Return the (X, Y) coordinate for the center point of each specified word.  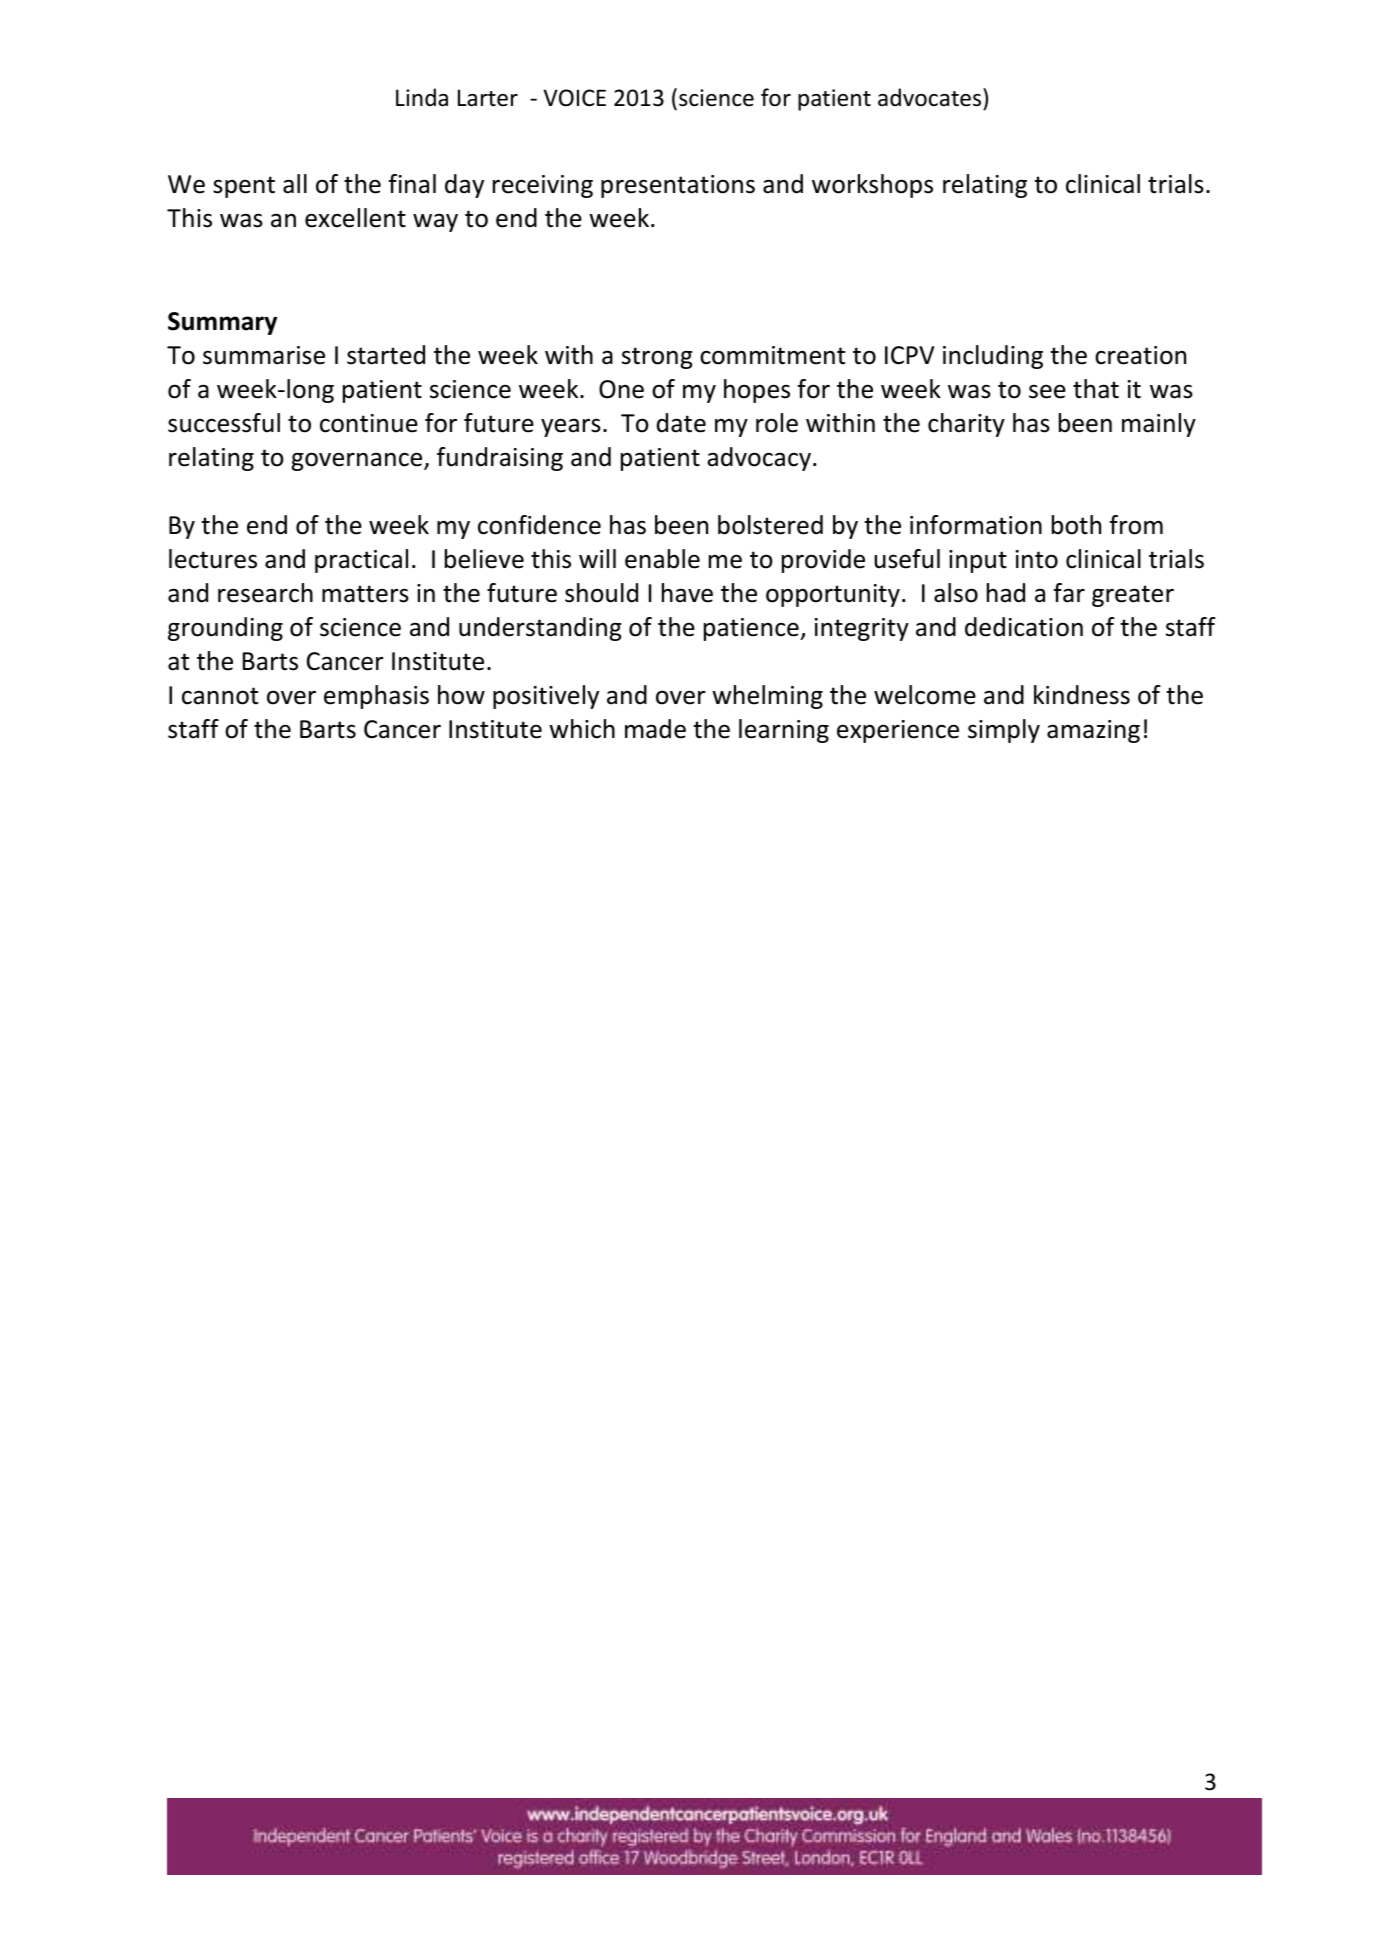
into (1037, 559)
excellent (355, 218)
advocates (931, 97)
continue (369, 423)
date (681, 423)
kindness (1082, 695)
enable (662, 559)
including (993, 357)
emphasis (376, 697)
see (1047, 392)
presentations (678, 186)
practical (361, 561)
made (655, 729)
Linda (422, 97)
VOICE (574, 98)
